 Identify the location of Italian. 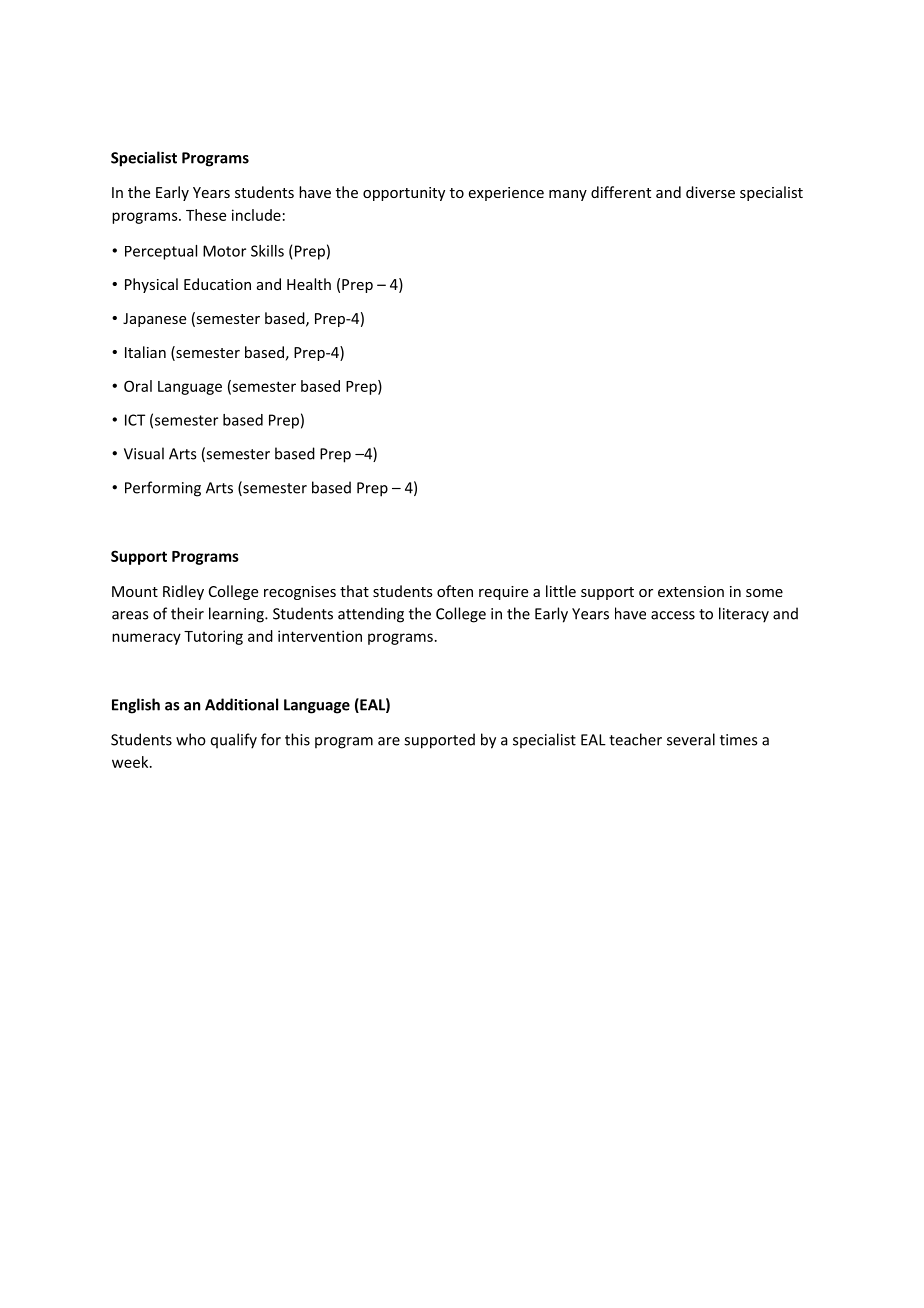
(145, 352).
